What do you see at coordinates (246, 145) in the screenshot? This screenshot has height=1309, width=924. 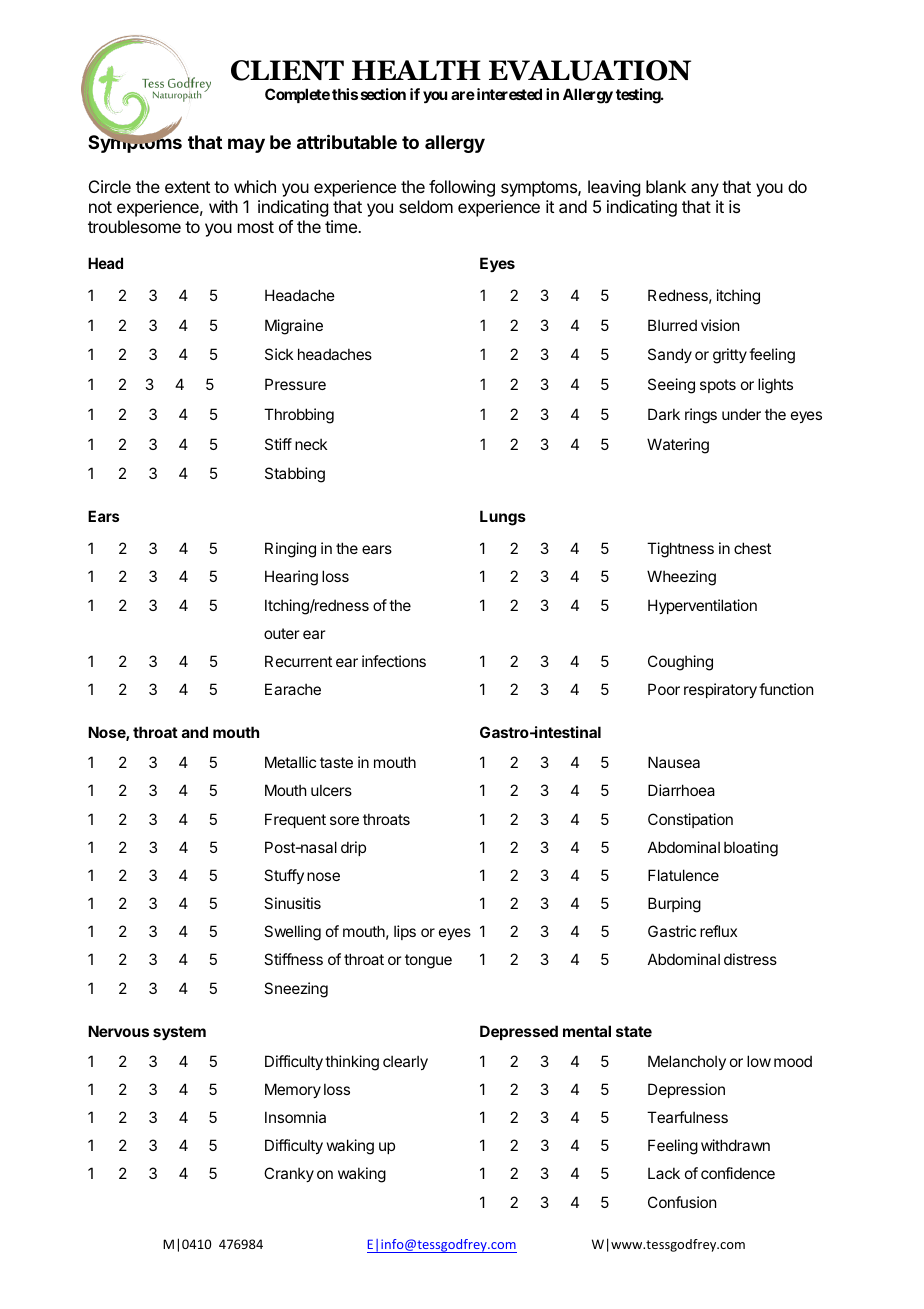 I see `may` at bounding box center [246, 145].
